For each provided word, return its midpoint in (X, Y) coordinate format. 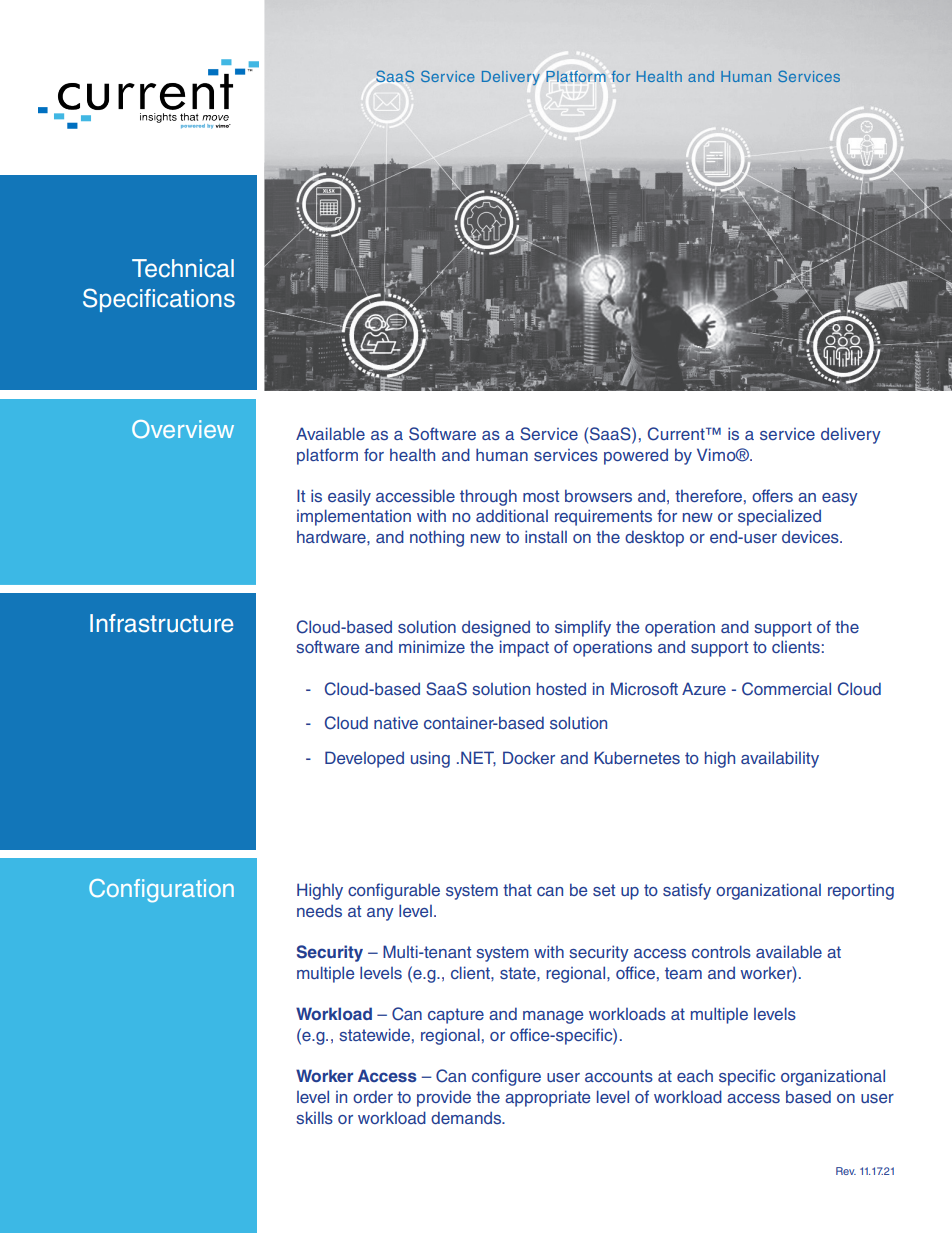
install (546, 536)
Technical (183, 268)
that (517, 890)
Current (677, 434)
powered (636, 456)
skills (314, 1117)
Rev (846, 1171)
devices (811, 536)
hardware (332, 536)
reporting (861, 891)
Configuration (161, 890)
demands (467, 1117)
